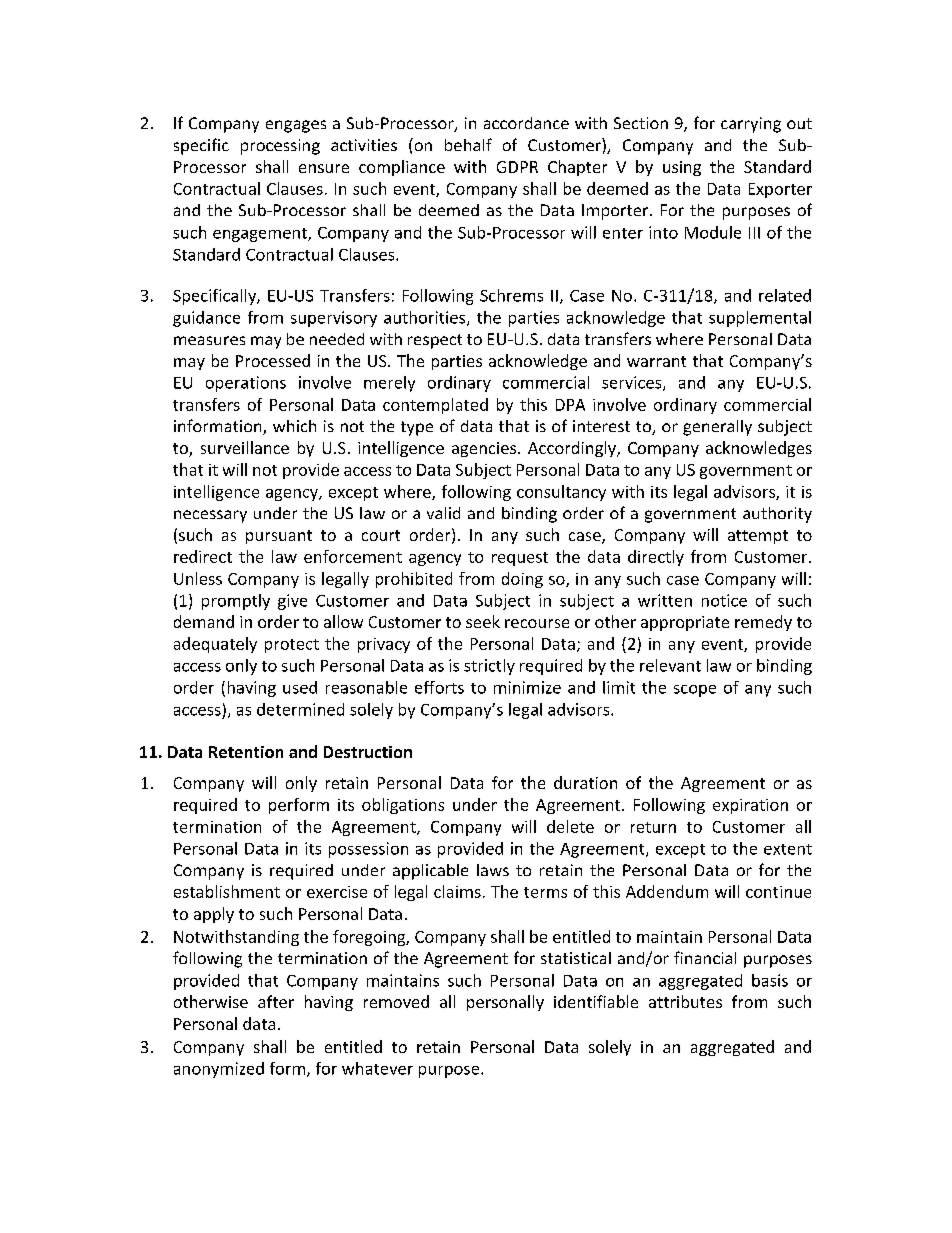  I want to click on notice, so click(724, 600).
